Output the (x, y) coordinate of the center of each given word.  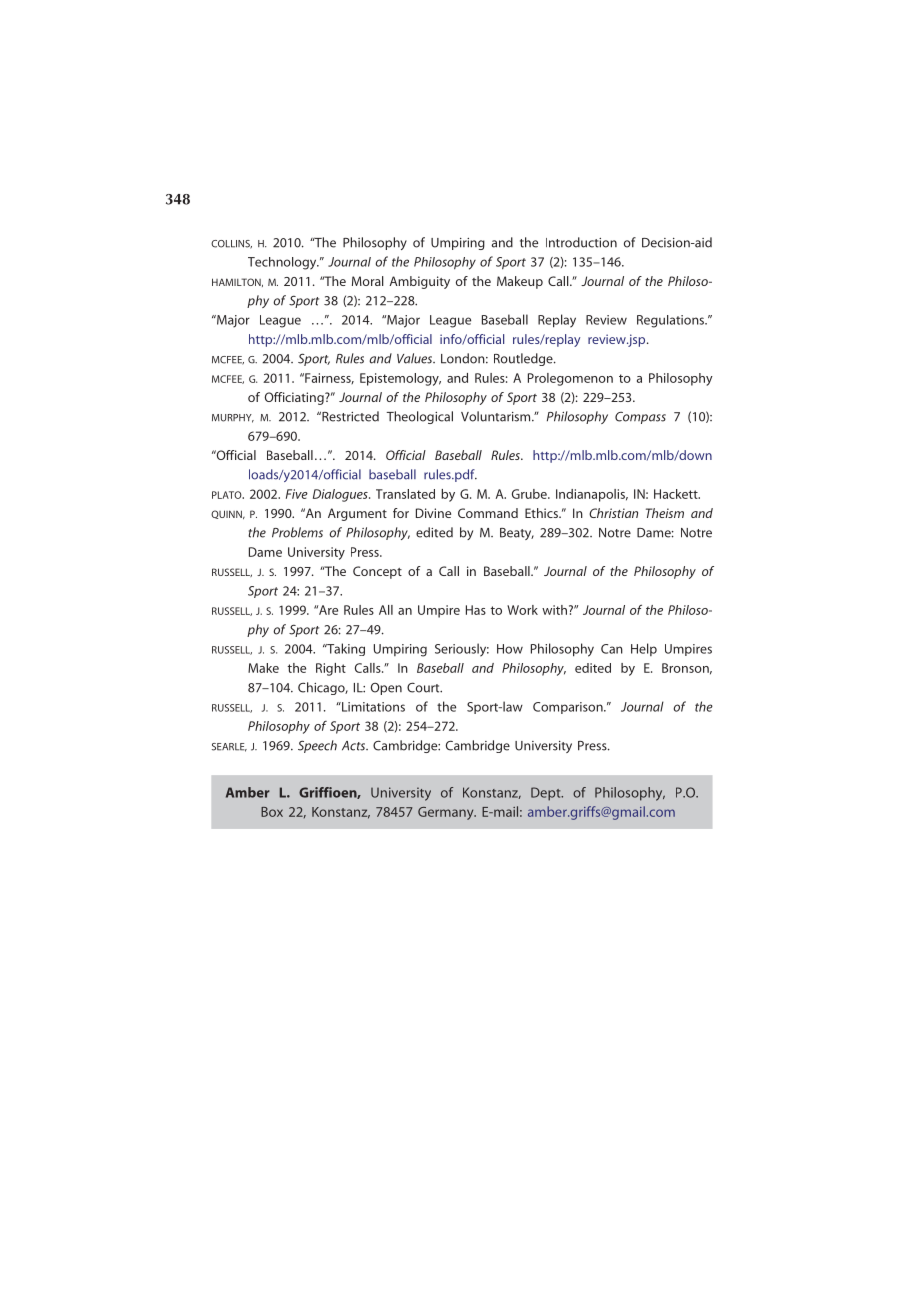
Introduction (581, 242)
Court (424, 687)
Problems (297, 532)
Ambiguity (419, 282)
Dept (547, 794)
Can (612, 649)
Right (331, 669)
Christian (613, 513)
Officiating (295, 398)
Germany (447, 813)
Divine (433, 513)
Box (272, 812)
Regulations (672, 321)
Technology (283, 263)
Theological (419, 417)
